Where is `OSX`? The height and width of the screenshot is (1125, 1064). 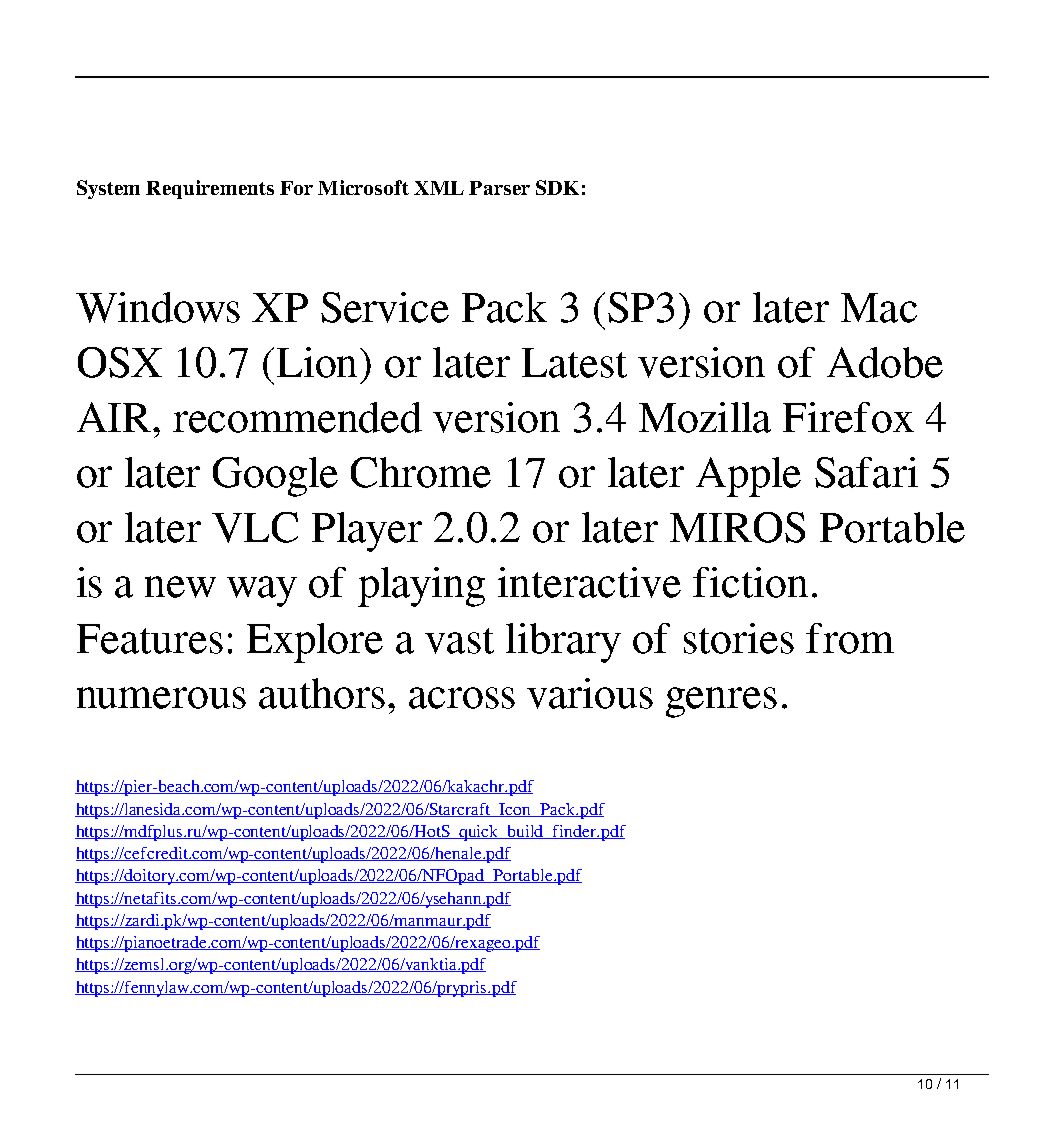
OSX is located at coordinates (120, 362).
